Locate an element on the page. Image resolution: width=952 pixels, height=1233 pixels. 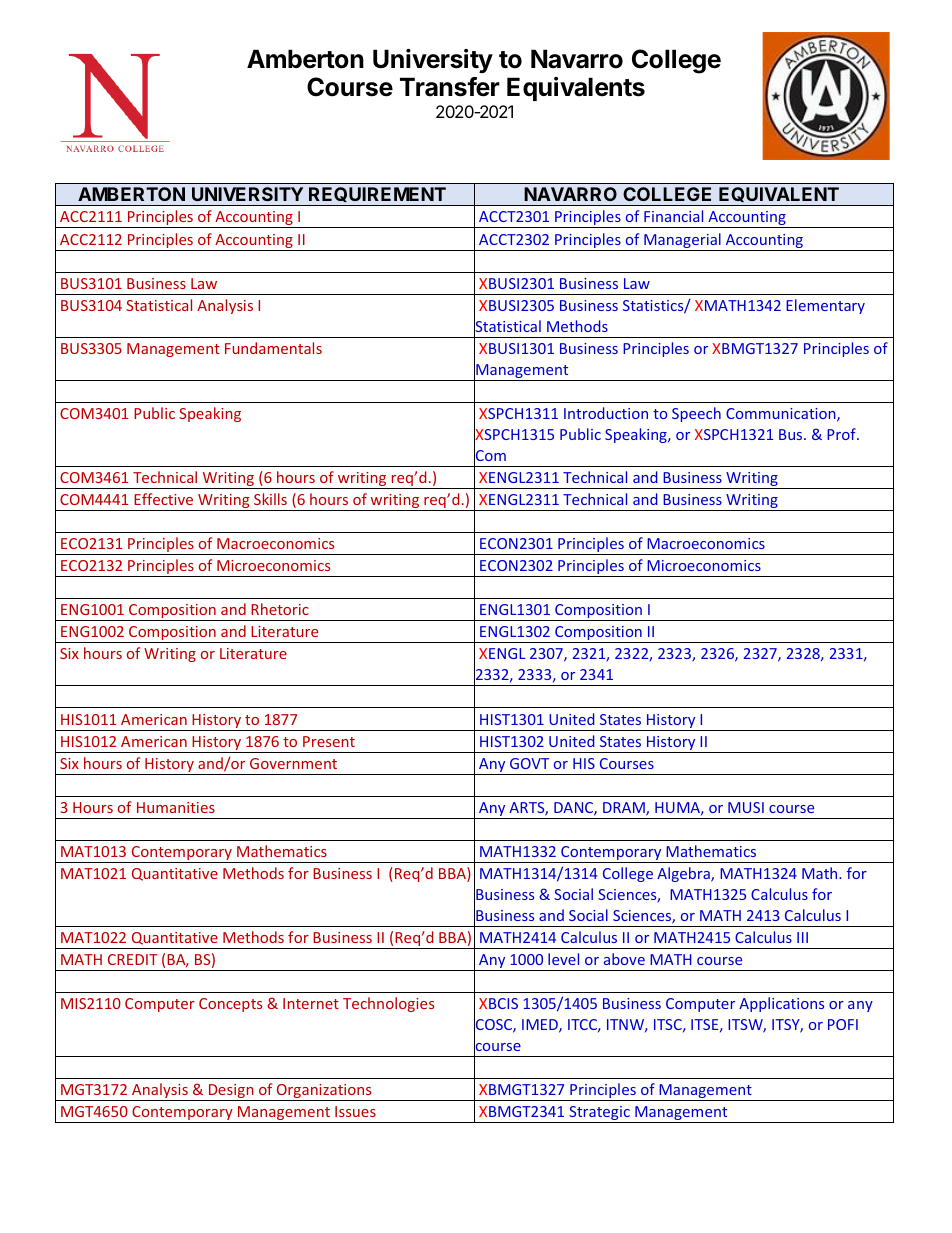
Prof is located at coordinates (842, 434).
